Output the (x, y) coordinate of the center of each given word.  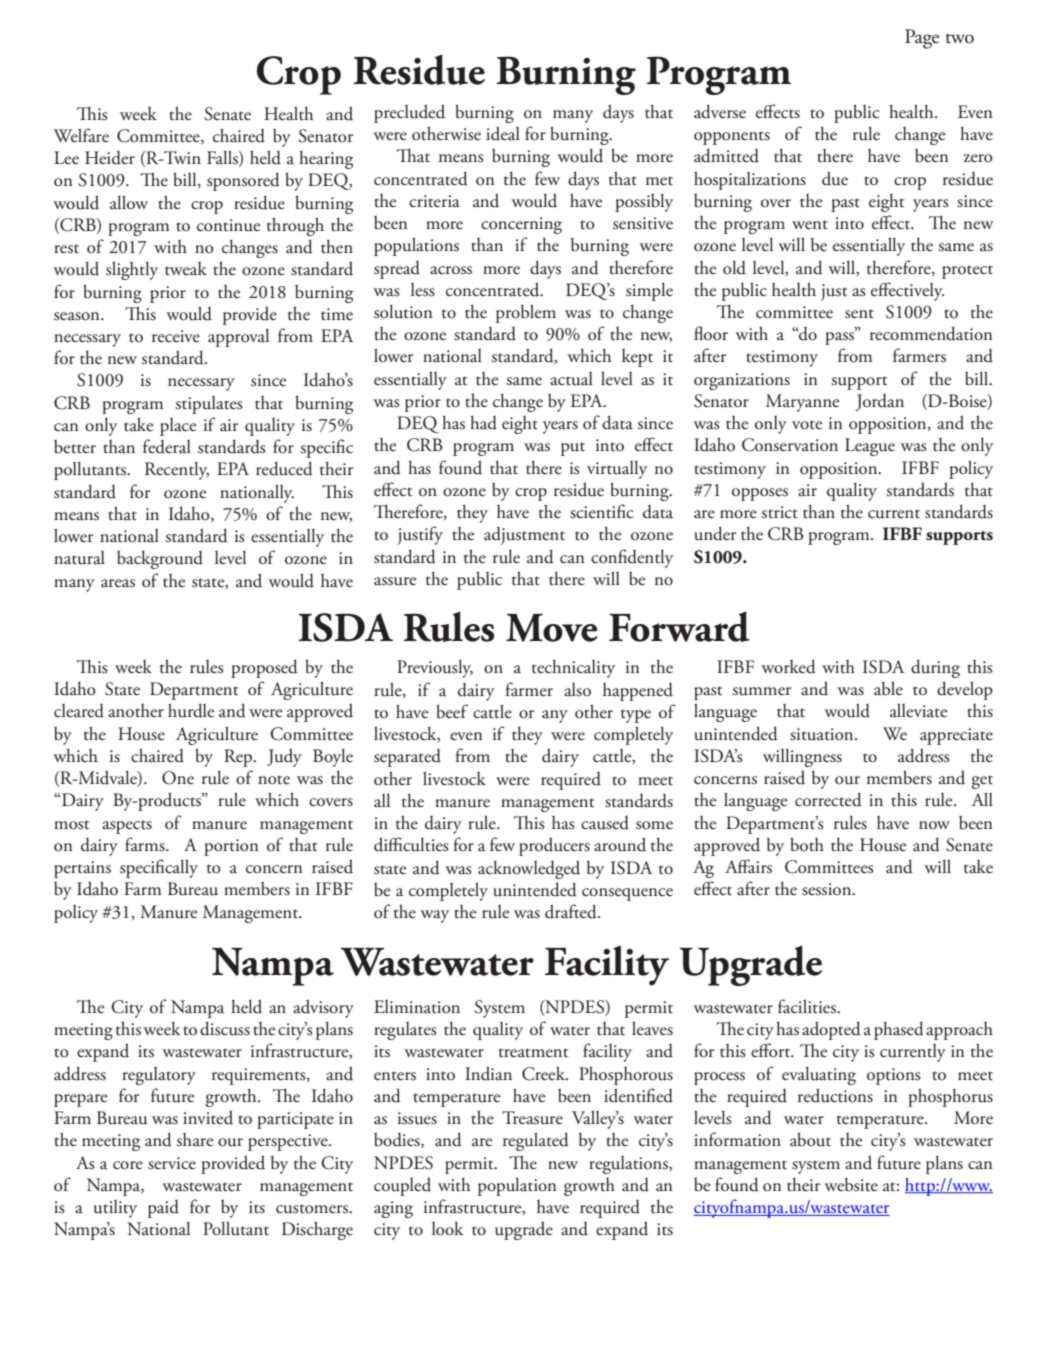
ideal (503, 133)
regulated (536, 1141)
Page (922, 39)
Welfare (81, 135)
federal (167, 446)
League (870, 447)
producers (554, 846)
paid (163, 1209)
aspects (127, 827)
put (573, 449)
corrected (828, 799)
